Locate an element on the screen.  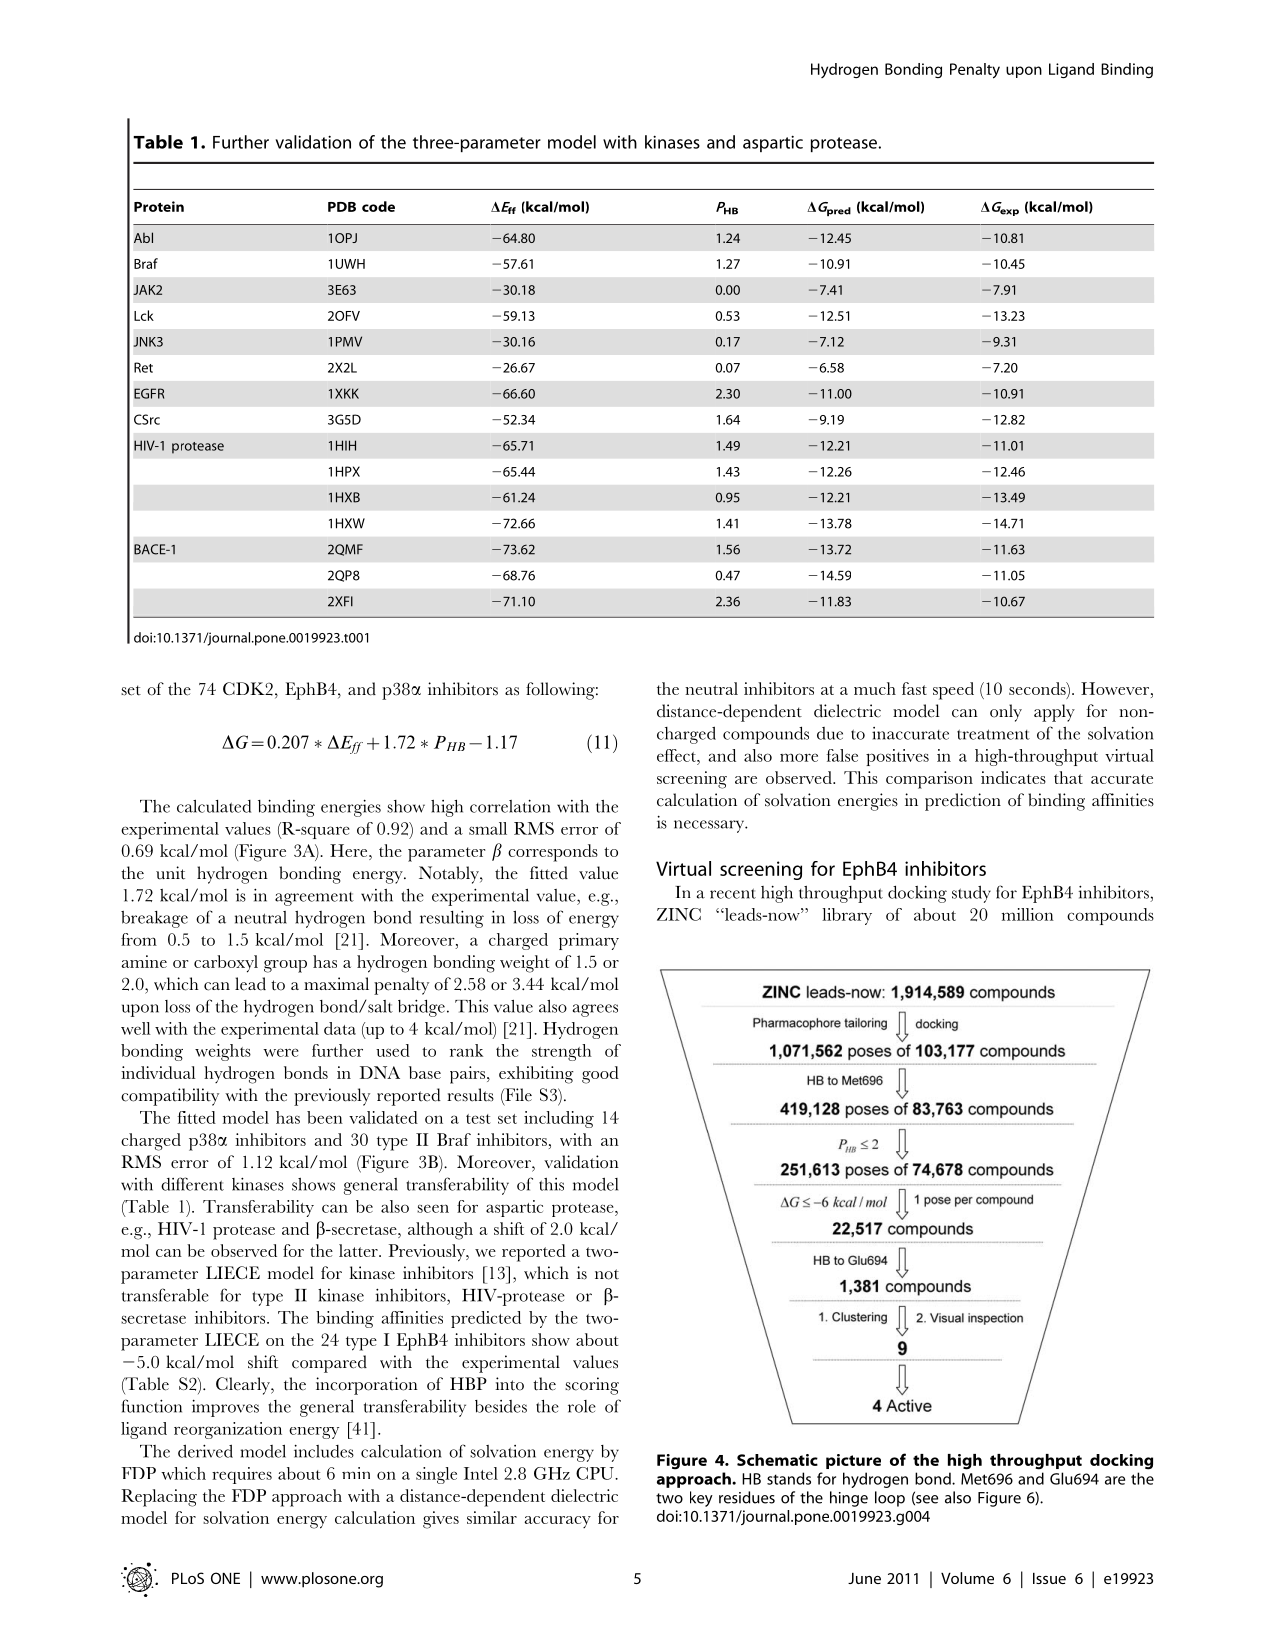
accuracy is located at coordinates (557, 1522).
